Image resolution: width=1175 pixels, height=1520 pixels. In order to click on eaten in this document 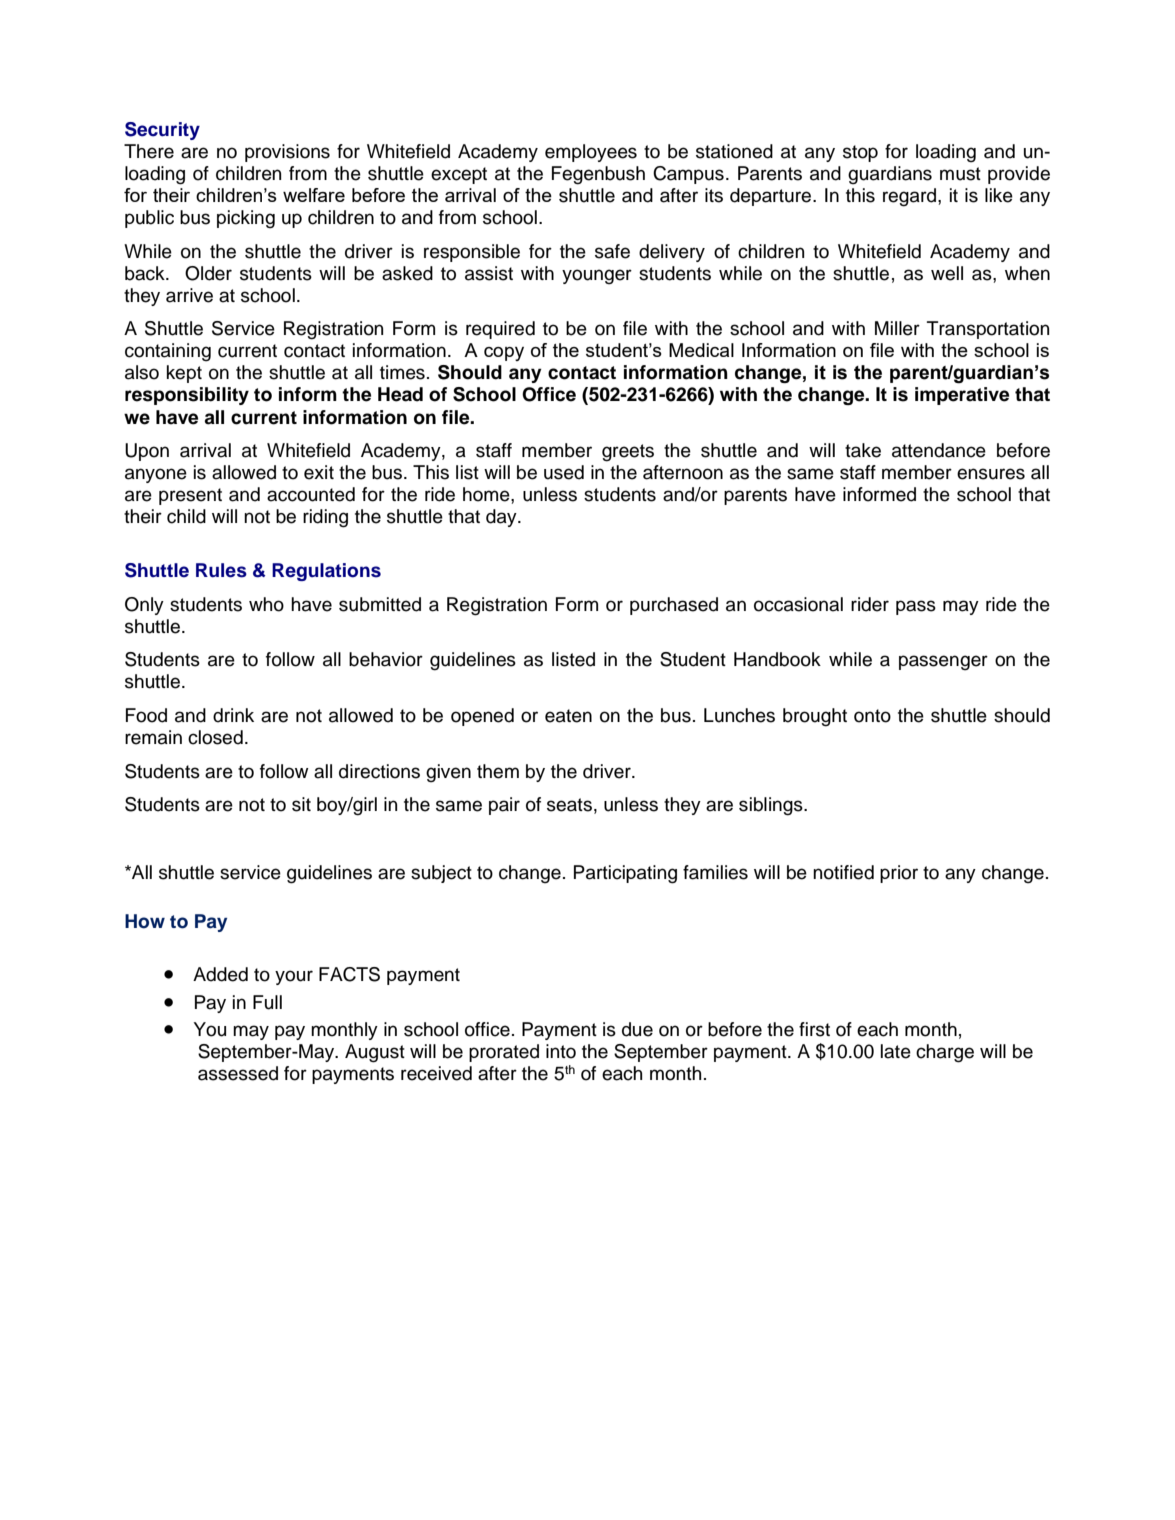, I will do `click(568, 716)`.
